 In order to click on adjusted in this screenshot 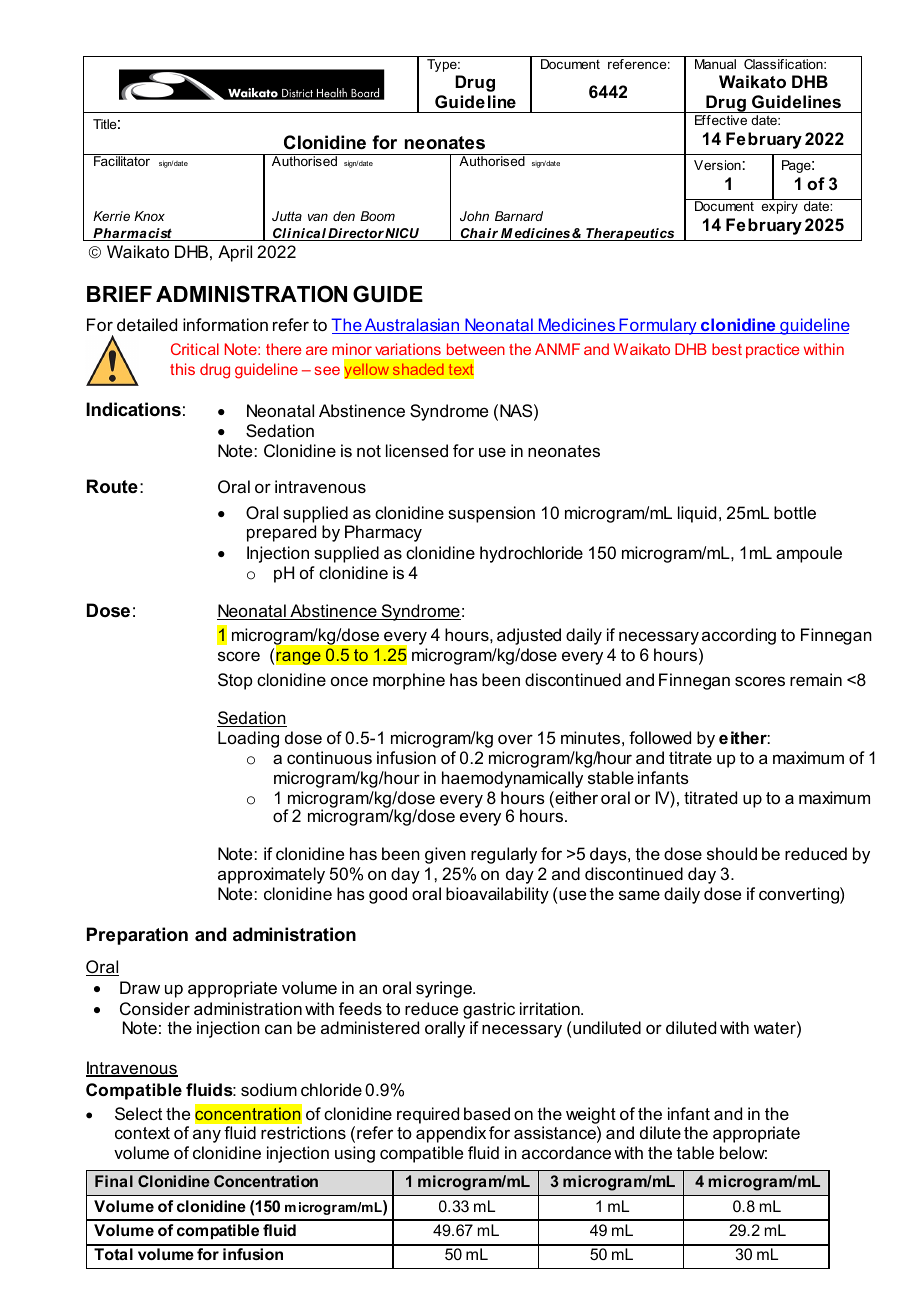, I will do `click(529, 636)`.
